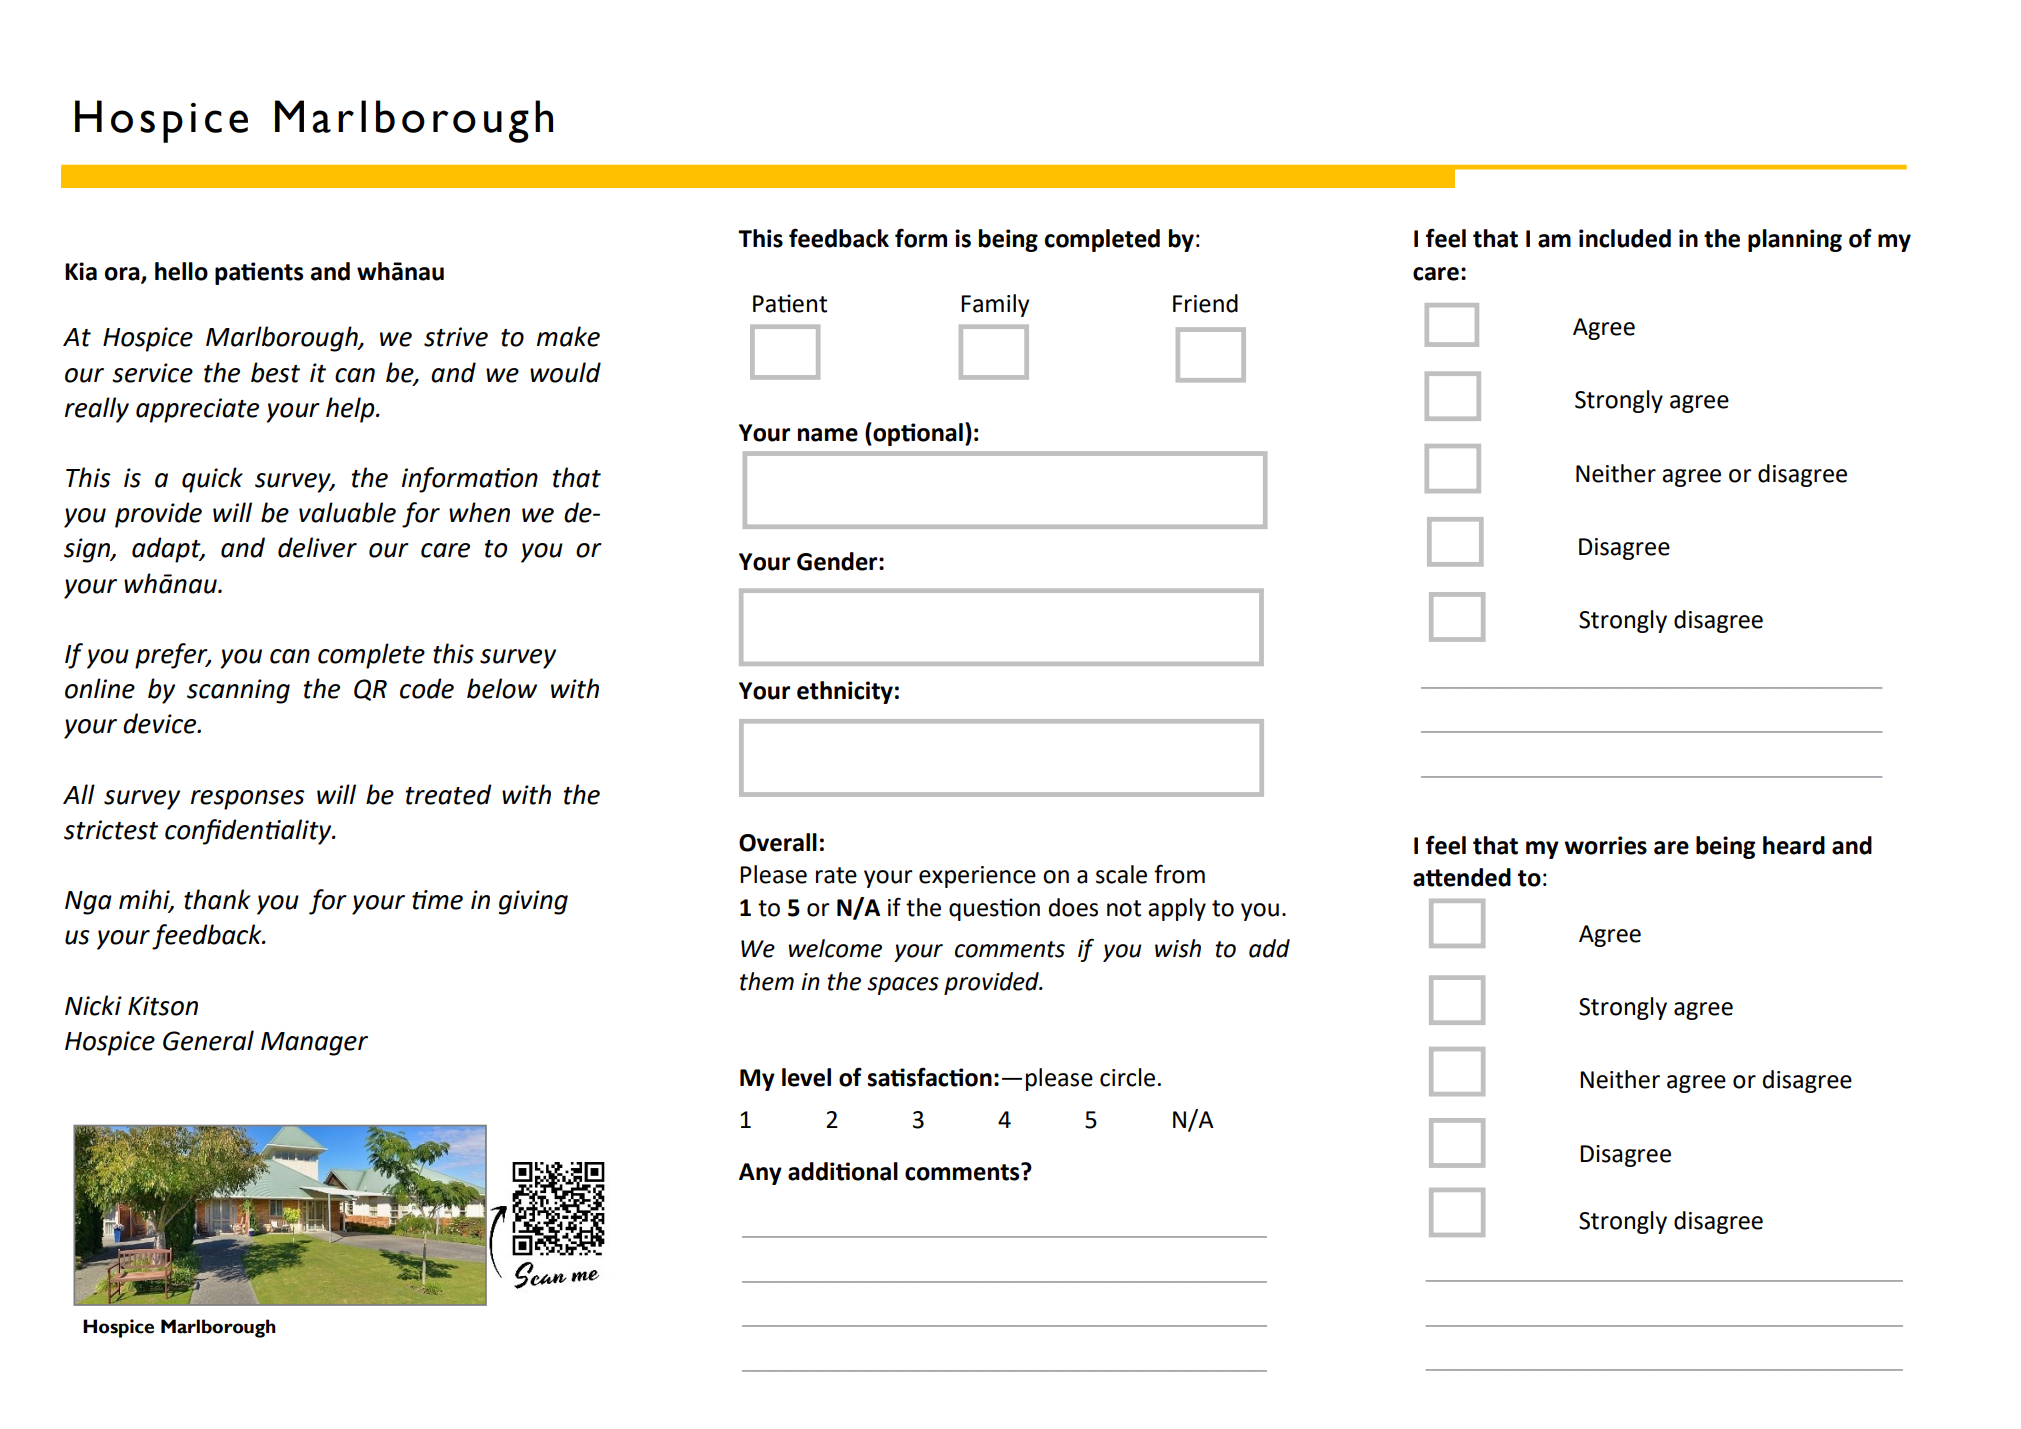 Image resolution: width=2021 pixels, height=1429 pixels. Describe the element at coordinates (1605, 845) in the screenshot. I see `worries` at that location.
